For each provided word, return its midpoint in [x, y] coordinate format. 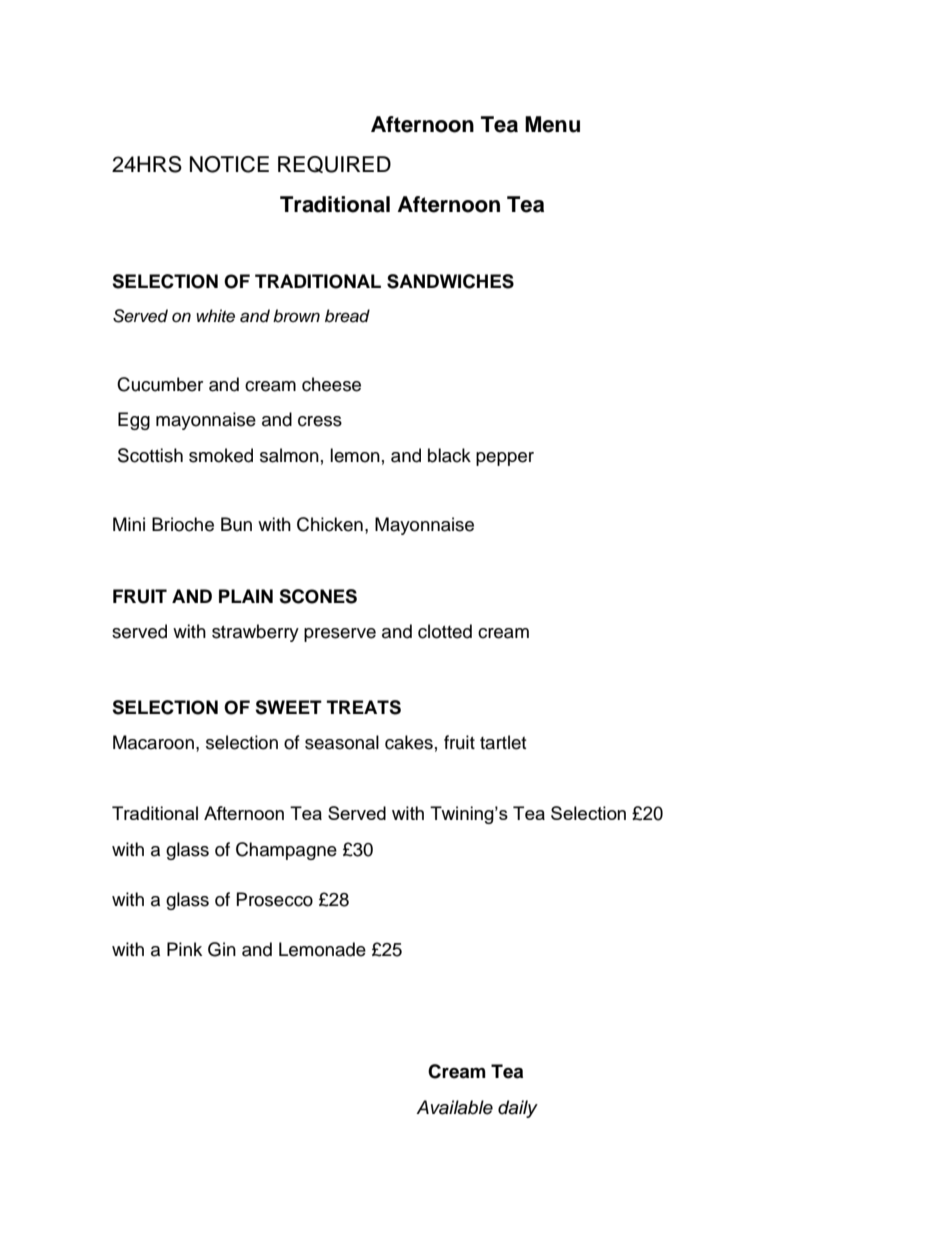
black [449, 455]
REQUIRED [334, 164]
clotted [445, 631]
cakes [409, 742]
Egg [134, 421]
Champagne [286, 851]
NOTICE [229, 164]
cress [320, 421]
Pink [184, 949]
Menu [552, 124]
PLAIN [246, 596]
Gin [222, 949]
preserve [340, 635]
